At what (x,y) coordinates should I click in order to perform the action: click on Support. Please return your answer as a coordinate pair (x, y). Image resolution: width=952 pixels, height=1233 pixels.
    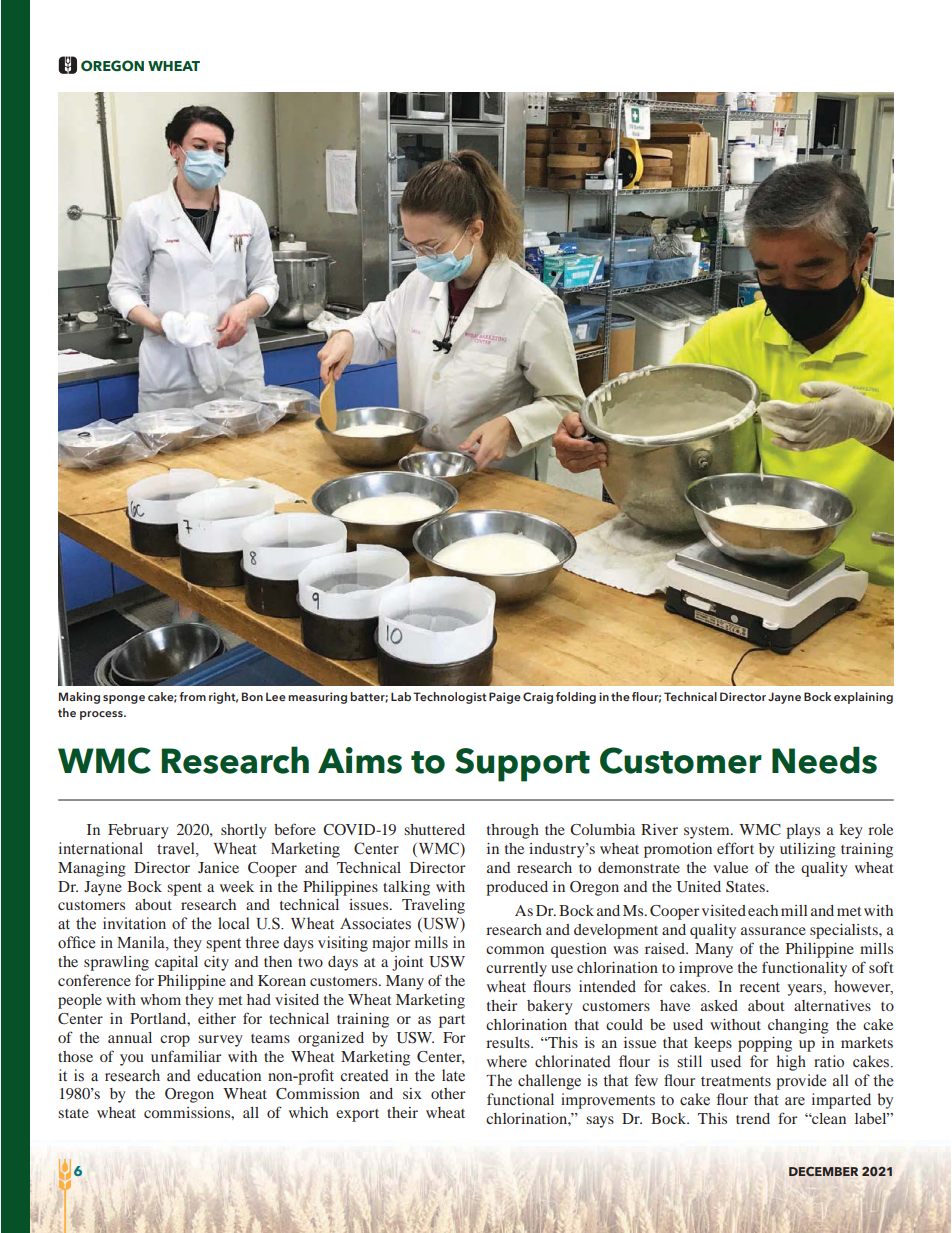
    Looking at the image, I should click on (522, 765).
